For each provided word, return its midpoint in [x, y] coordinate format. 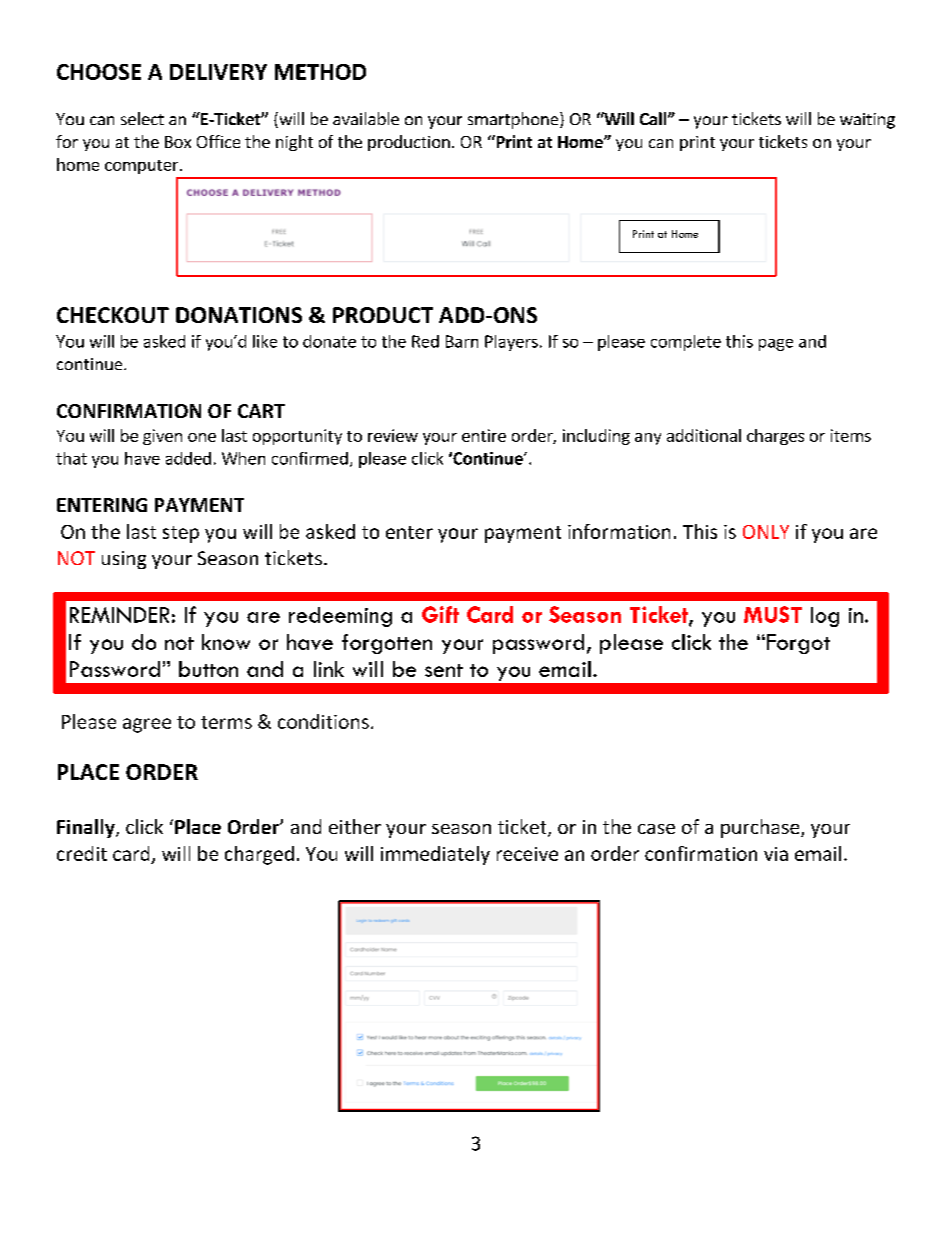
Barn [462, 341]
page [776, 345]
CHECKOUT [113, 315]
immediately [435, 855]
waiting [867, 121]
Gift [440, 614]
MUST [773, 614]
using [124, 560]
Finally [87, 828]
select [142, 118]
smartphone [514, 120]
